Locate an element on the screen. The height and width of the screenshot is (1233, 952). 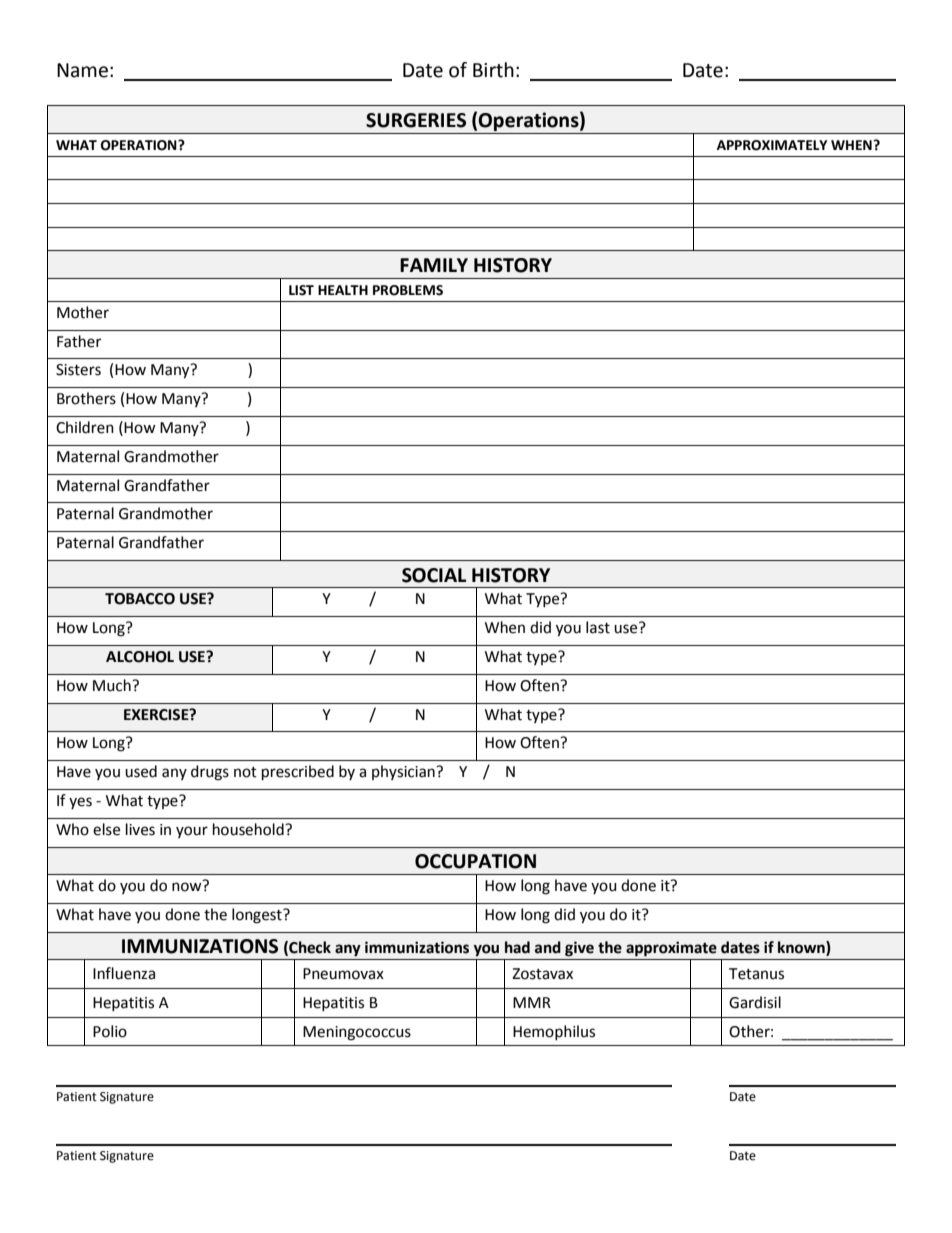
TOBACCO is located at coordinates (140, 599).
